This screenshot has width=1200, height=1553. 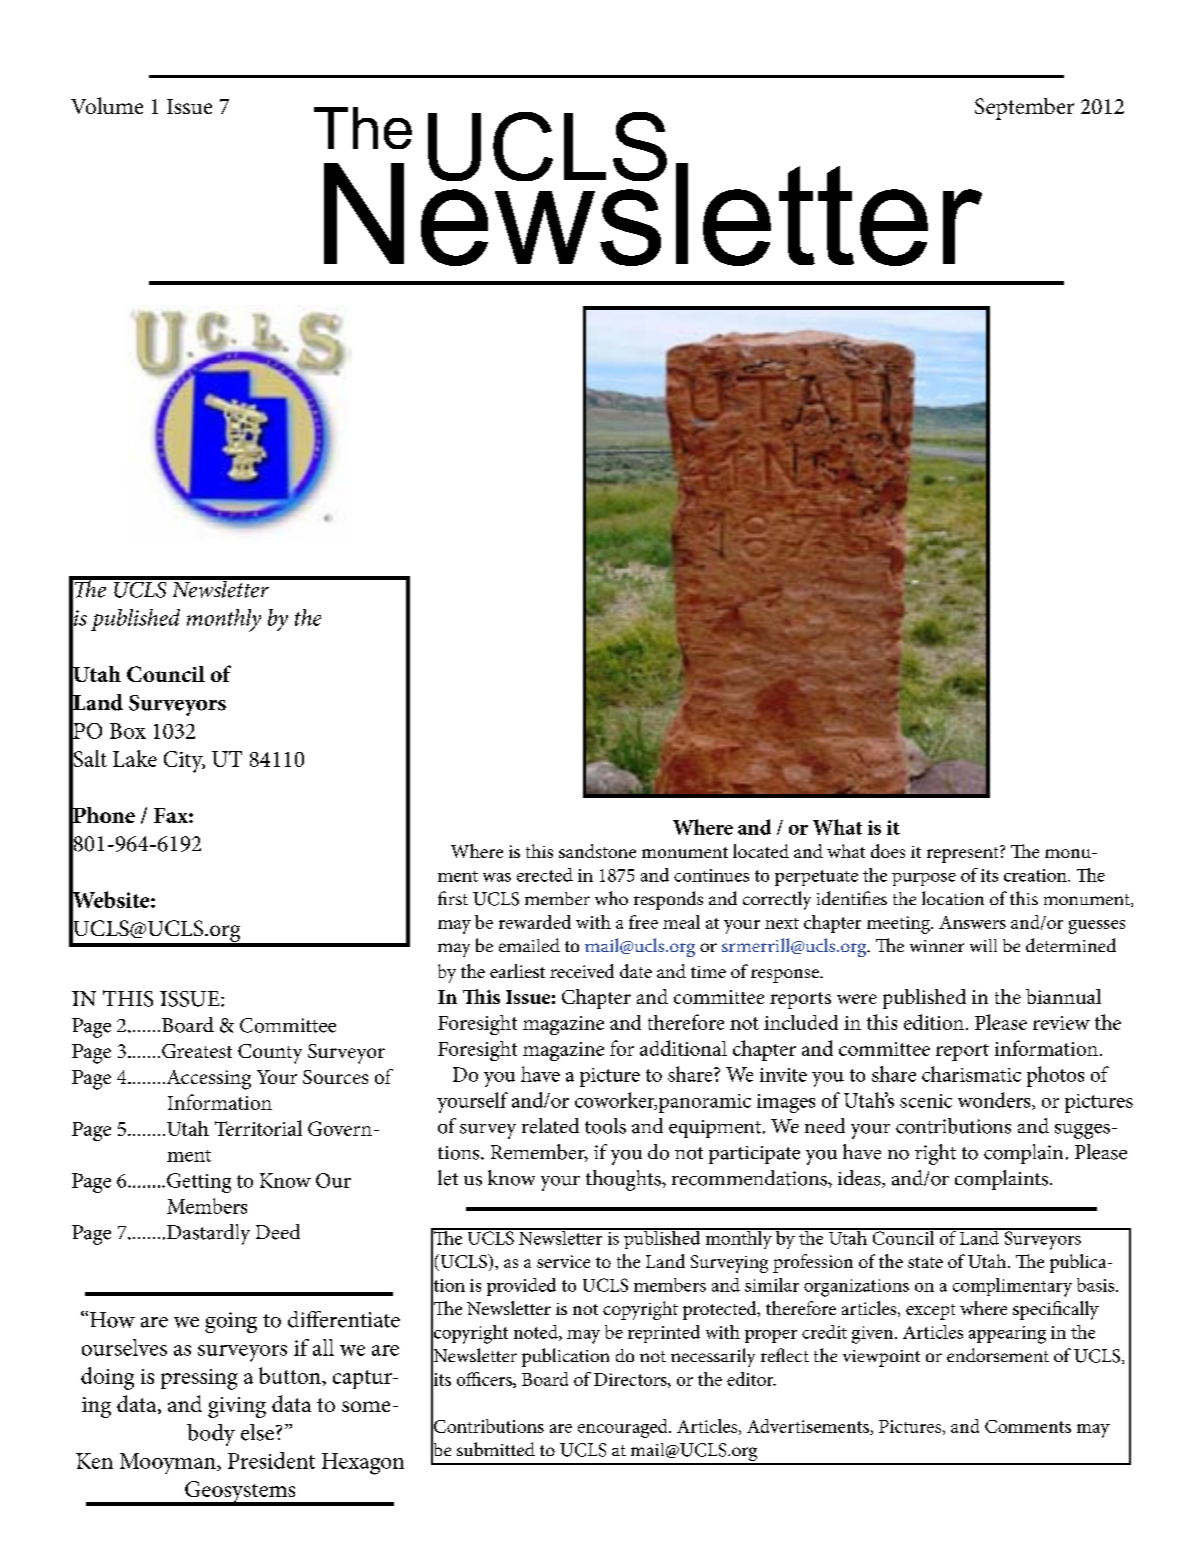 What do you see at coordinates (888, 851) in the screenshot?
I see `does` at bounding box center [888, 851].
